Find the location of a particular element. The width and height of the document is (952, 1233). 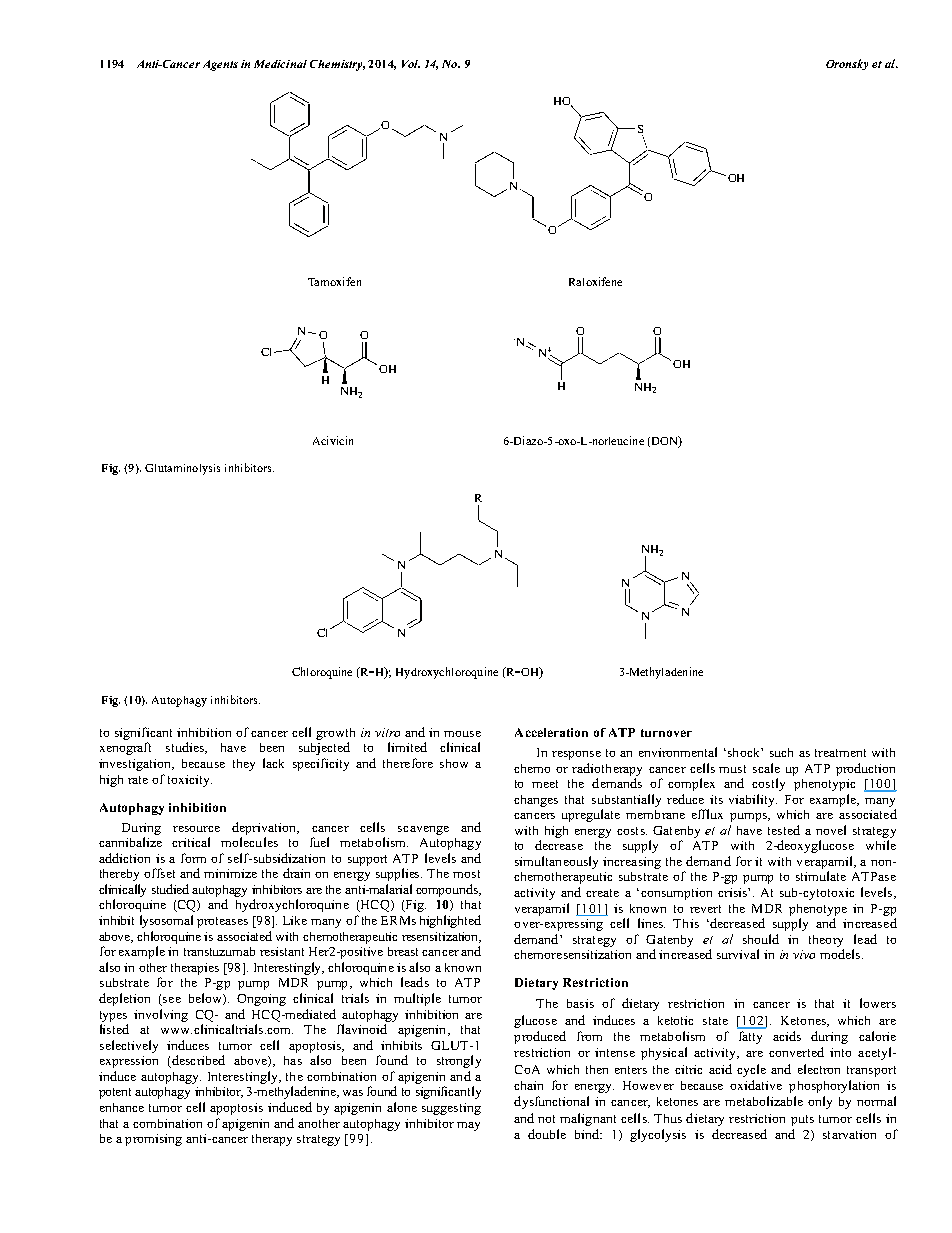

proteases is located at coordinates (222, 922).
